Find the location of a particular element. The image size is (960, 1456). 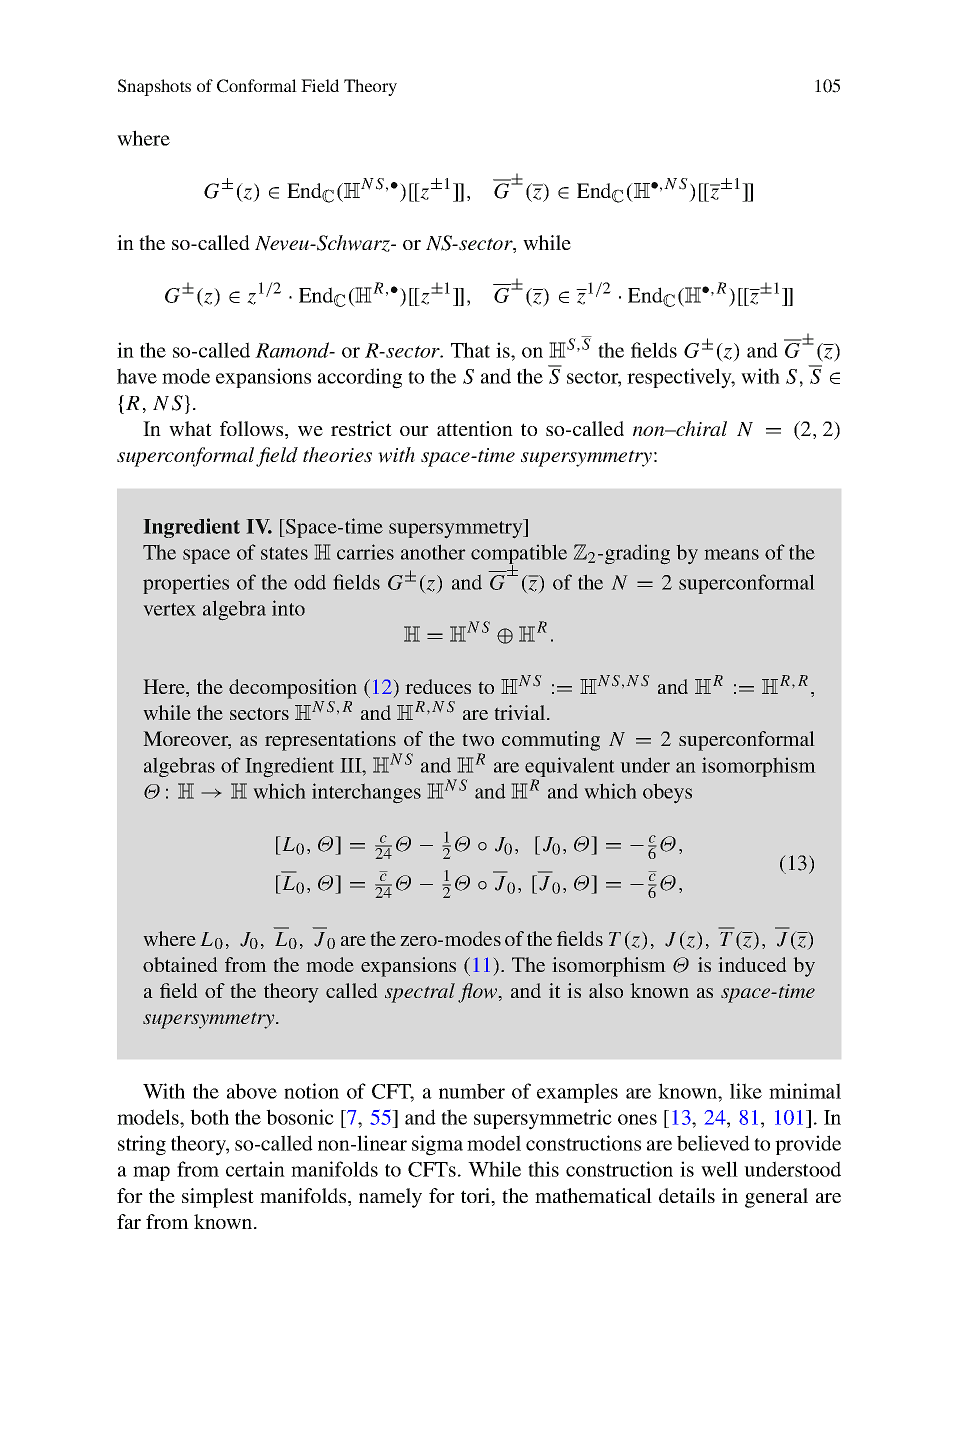

our is located at coordinates (414, 431).
